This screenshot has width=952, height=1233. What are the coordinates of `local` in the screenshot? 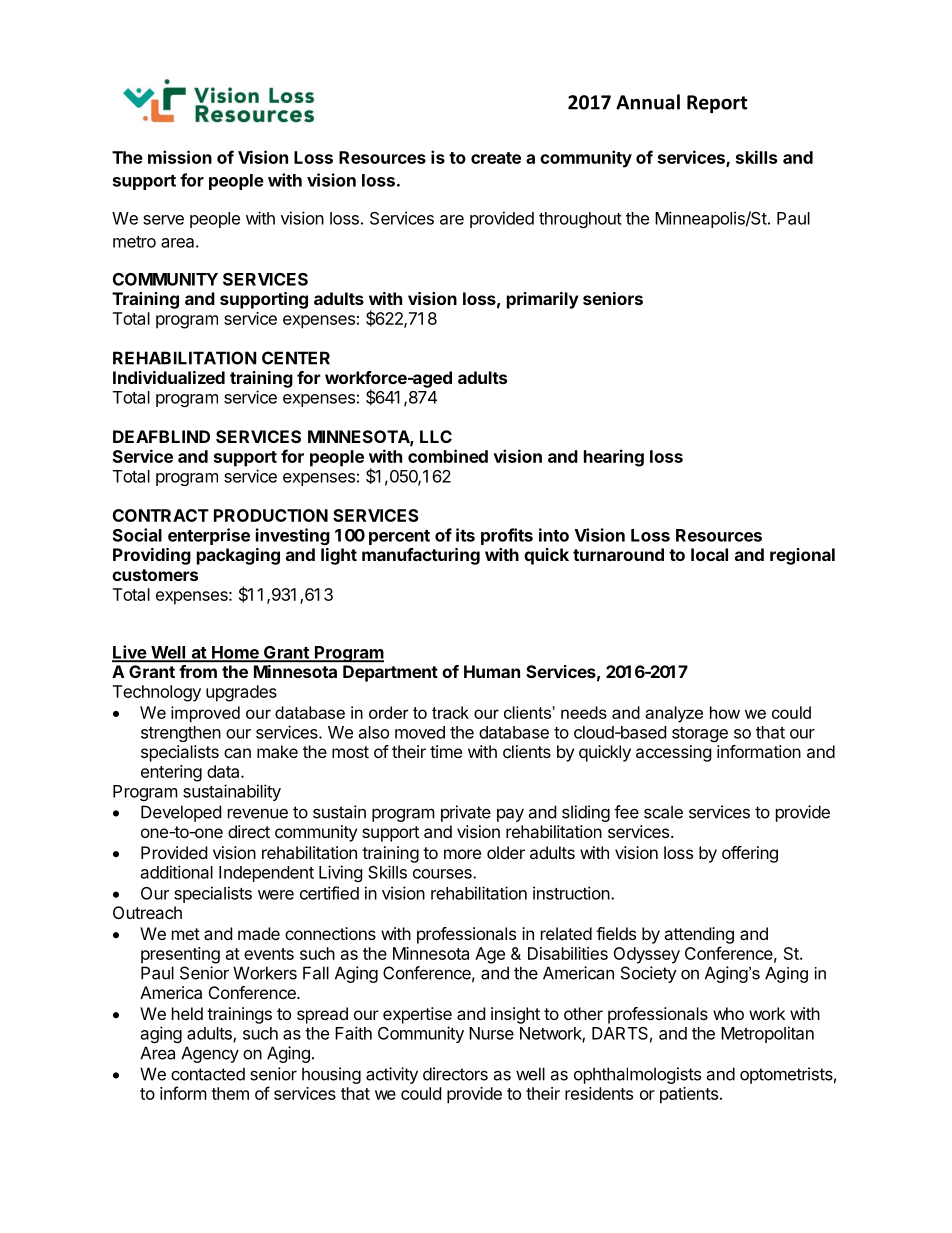 It's located at (709, 554).
